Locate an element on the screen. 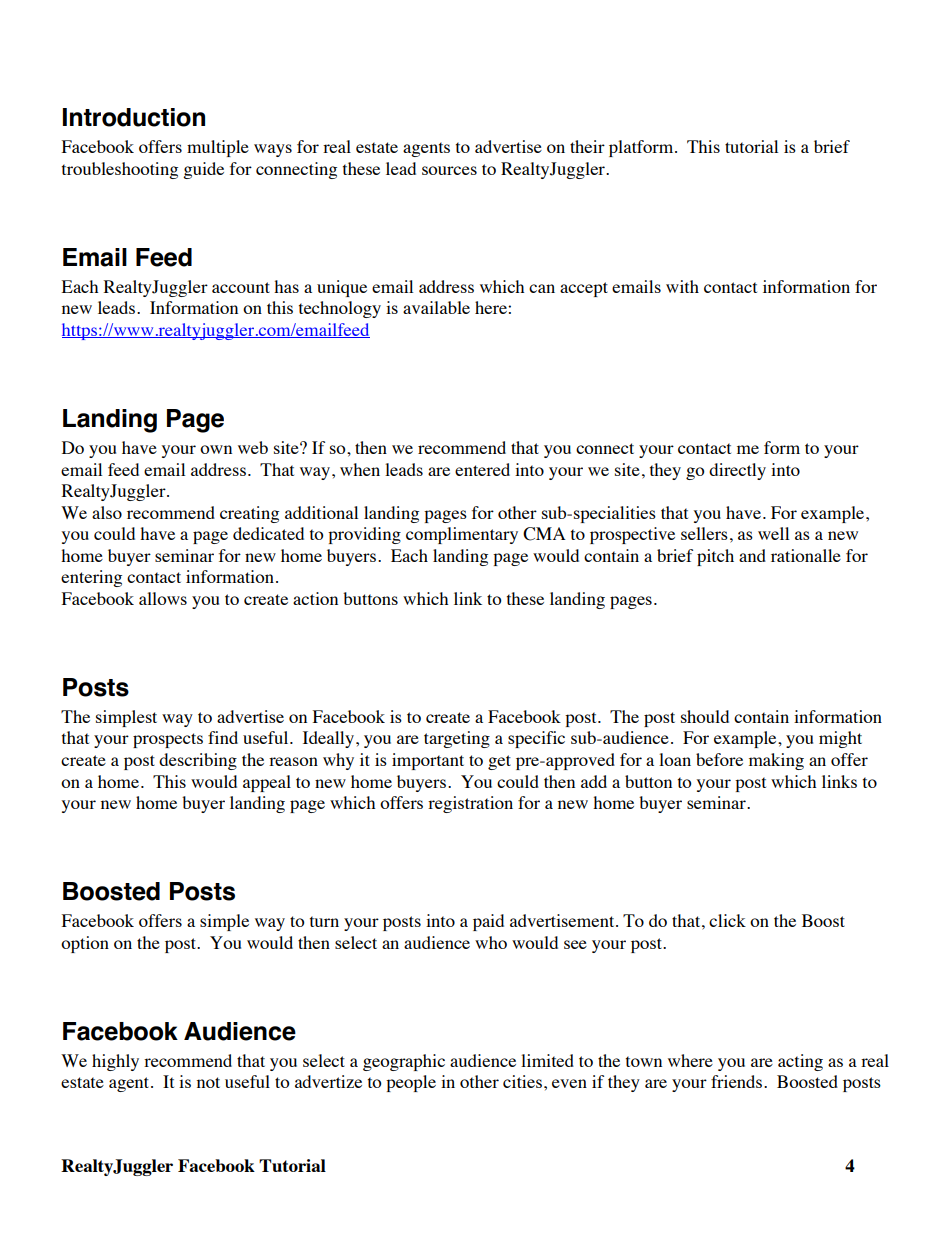 Image resolution: width=952 pixels, height=1233 pixels. entered is located at coordinates (482, 469).
